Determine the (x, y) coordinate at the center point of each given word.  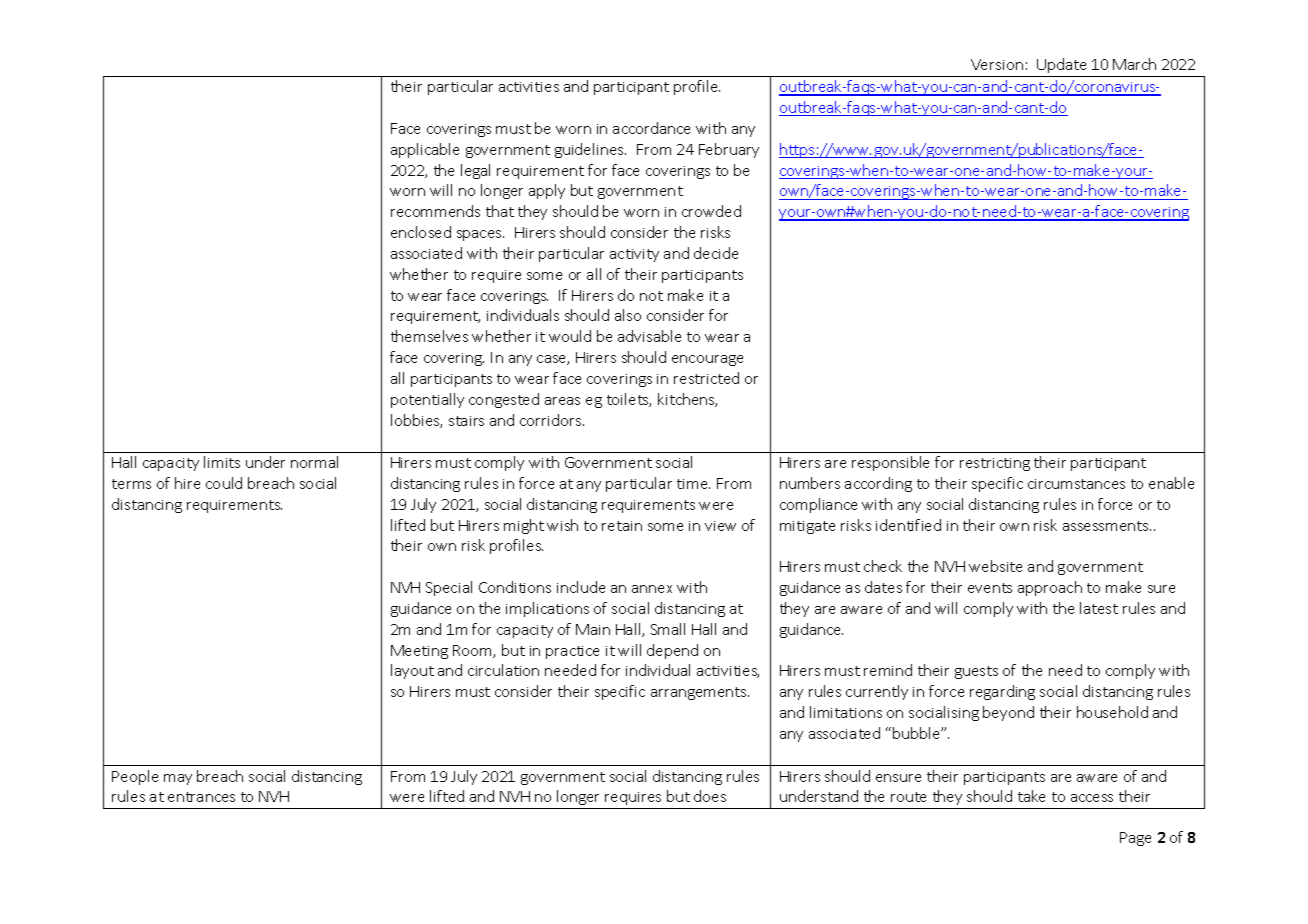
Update (1061, 65)
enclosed (421, 232)
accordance (651, 128)
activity (634, 255)
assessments (1107, 526)
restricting (995, 464)
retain (622, 526)
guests (976, 672)
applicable (425, 150)
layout (412, 671)
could (224, 483)
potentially (427, 400)
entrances (201, 797)
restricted (706, 378)
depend (672, 651)
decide (716, 253)
